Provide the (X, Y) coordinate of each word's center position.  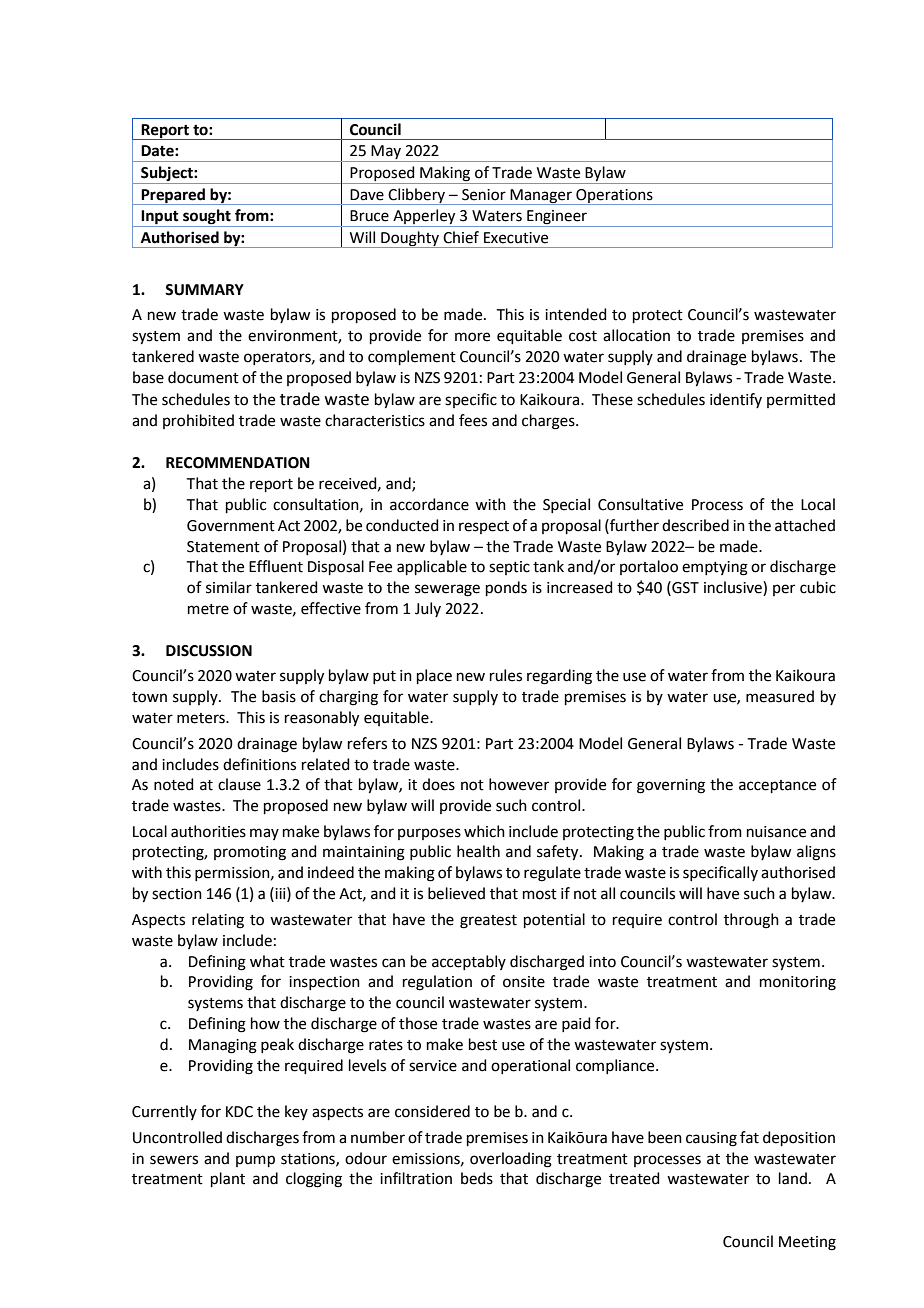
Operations (614, 197)
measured (780, 696)
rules (506, 675)
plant (228, 1179)
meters (202, 718)
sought (207, 218)
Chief (461, 237)
